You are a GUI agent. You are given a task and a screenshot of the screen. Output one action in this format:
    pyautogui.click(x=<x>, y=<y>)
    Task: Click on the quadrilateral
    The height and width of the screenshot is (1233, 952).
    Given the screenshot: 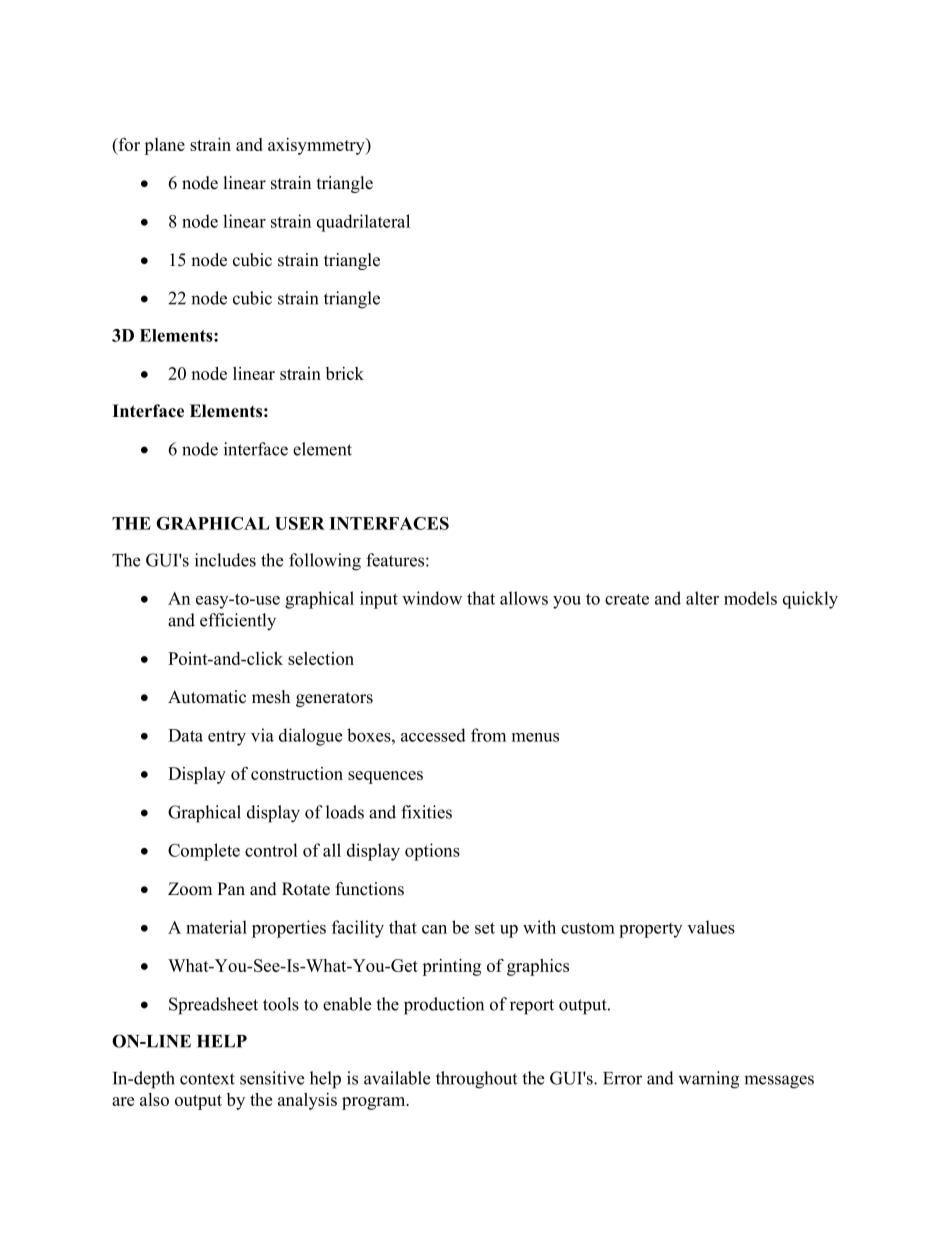 What is the action you would take?
    pyautogui.click(x=363, y=223)
